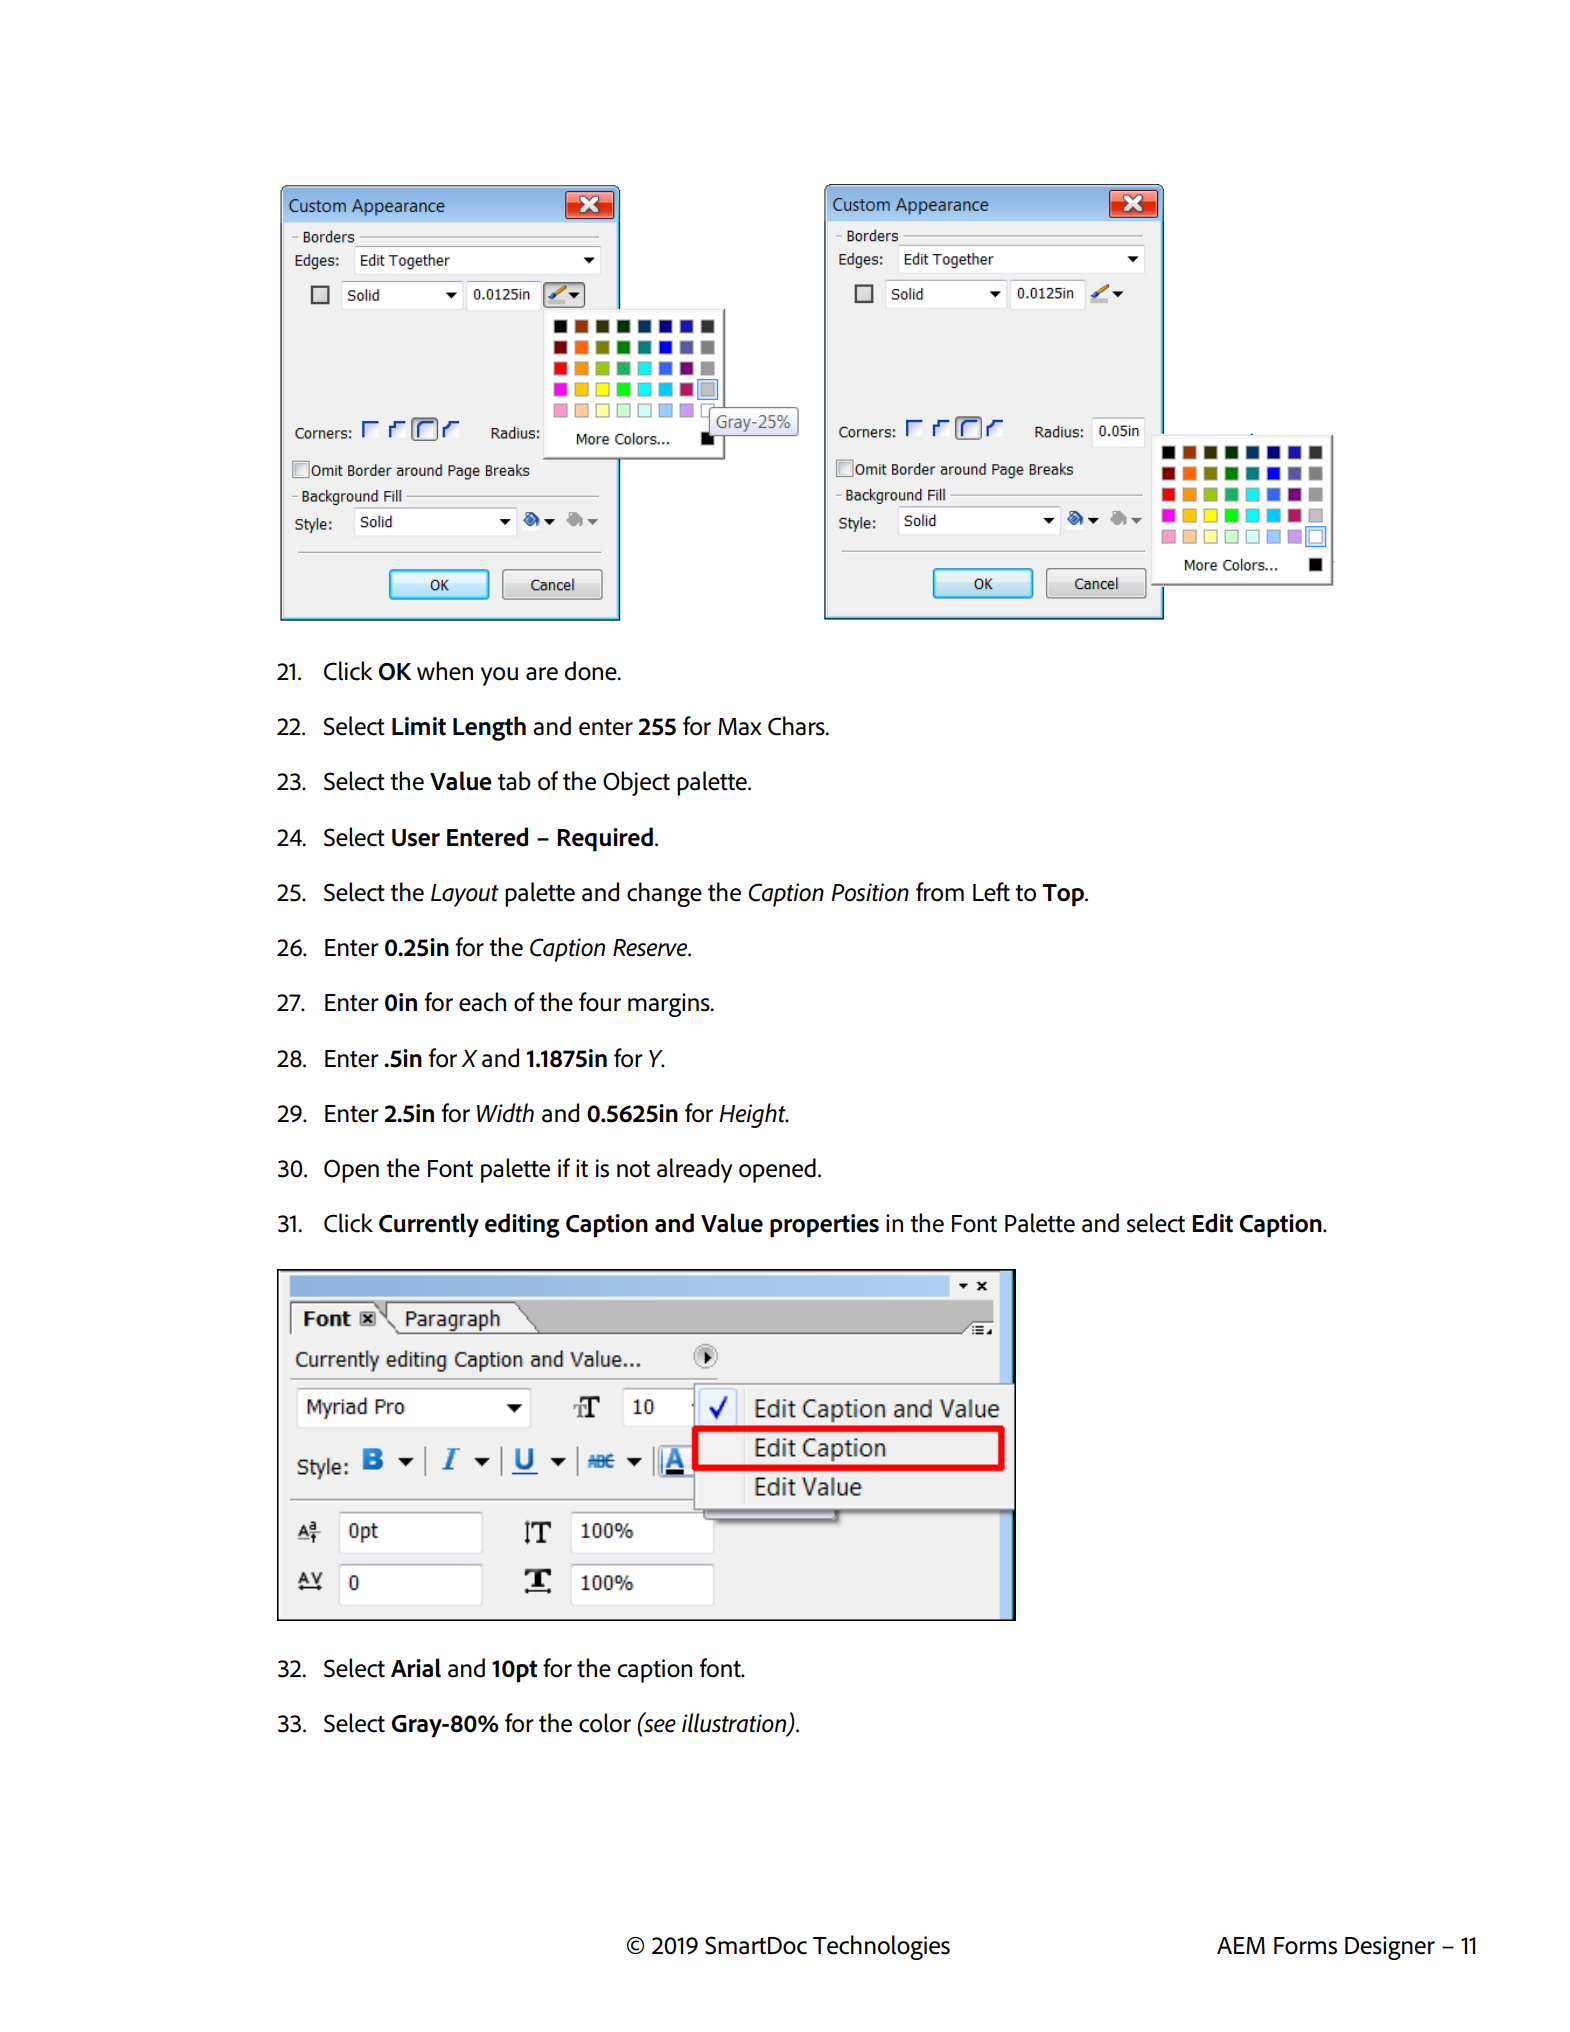 This image has width=1570, height=2032. What do you see at coordinates (429, 1225) in the image?
I see `Currently` at bounding box center [429, 1225].
